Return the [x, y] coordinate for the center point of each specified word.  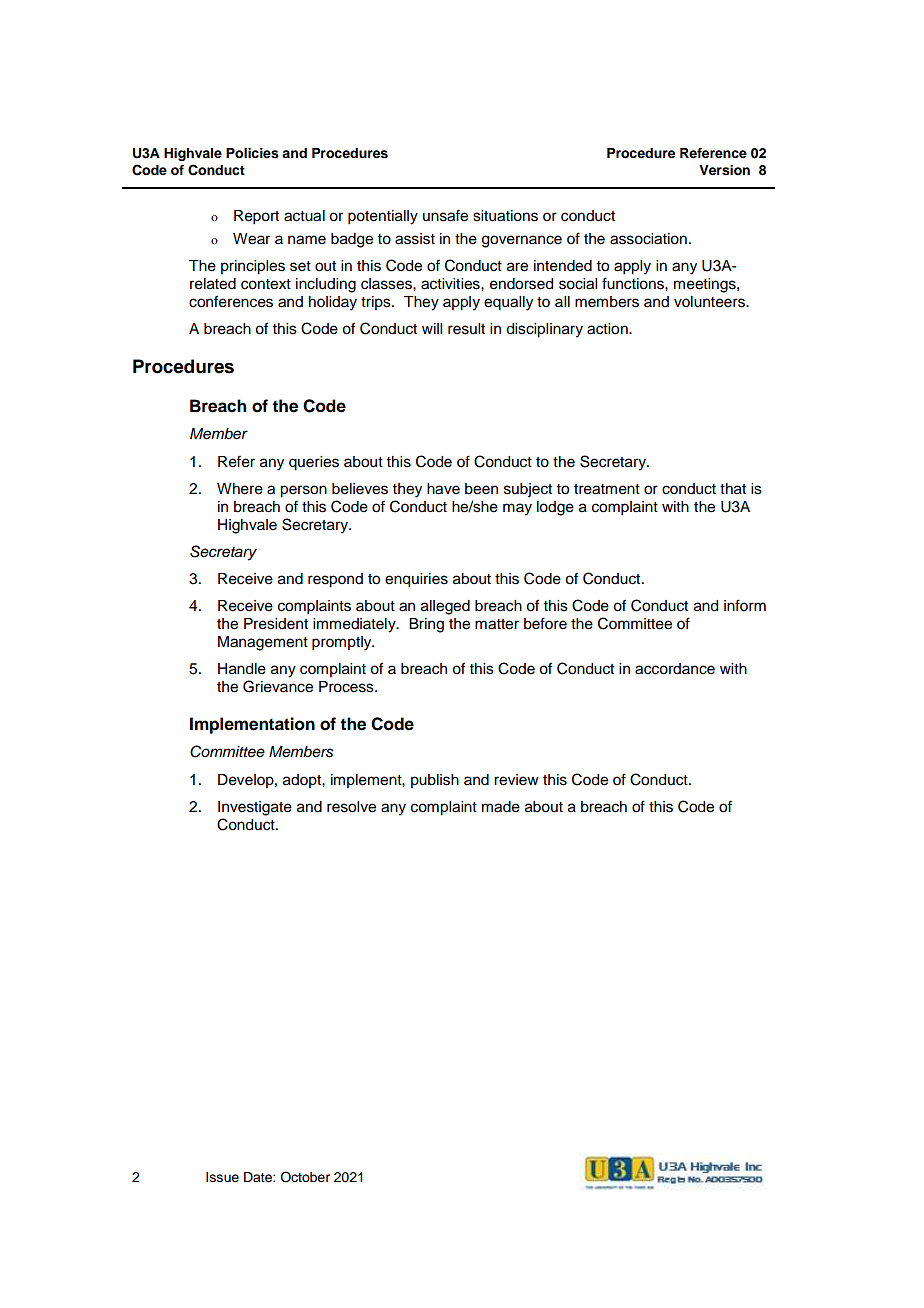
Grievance [278, 686]
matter [497, 624]
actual [304, 216]
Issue [222, 1177]
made [501, 807]
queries [314, 463]
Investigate [255, 808]
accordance [675, 669]
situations [505, 216]
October [305, 1177]
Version [724, 170]
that [733, 489]
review [516, 780]
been [481, 489]
